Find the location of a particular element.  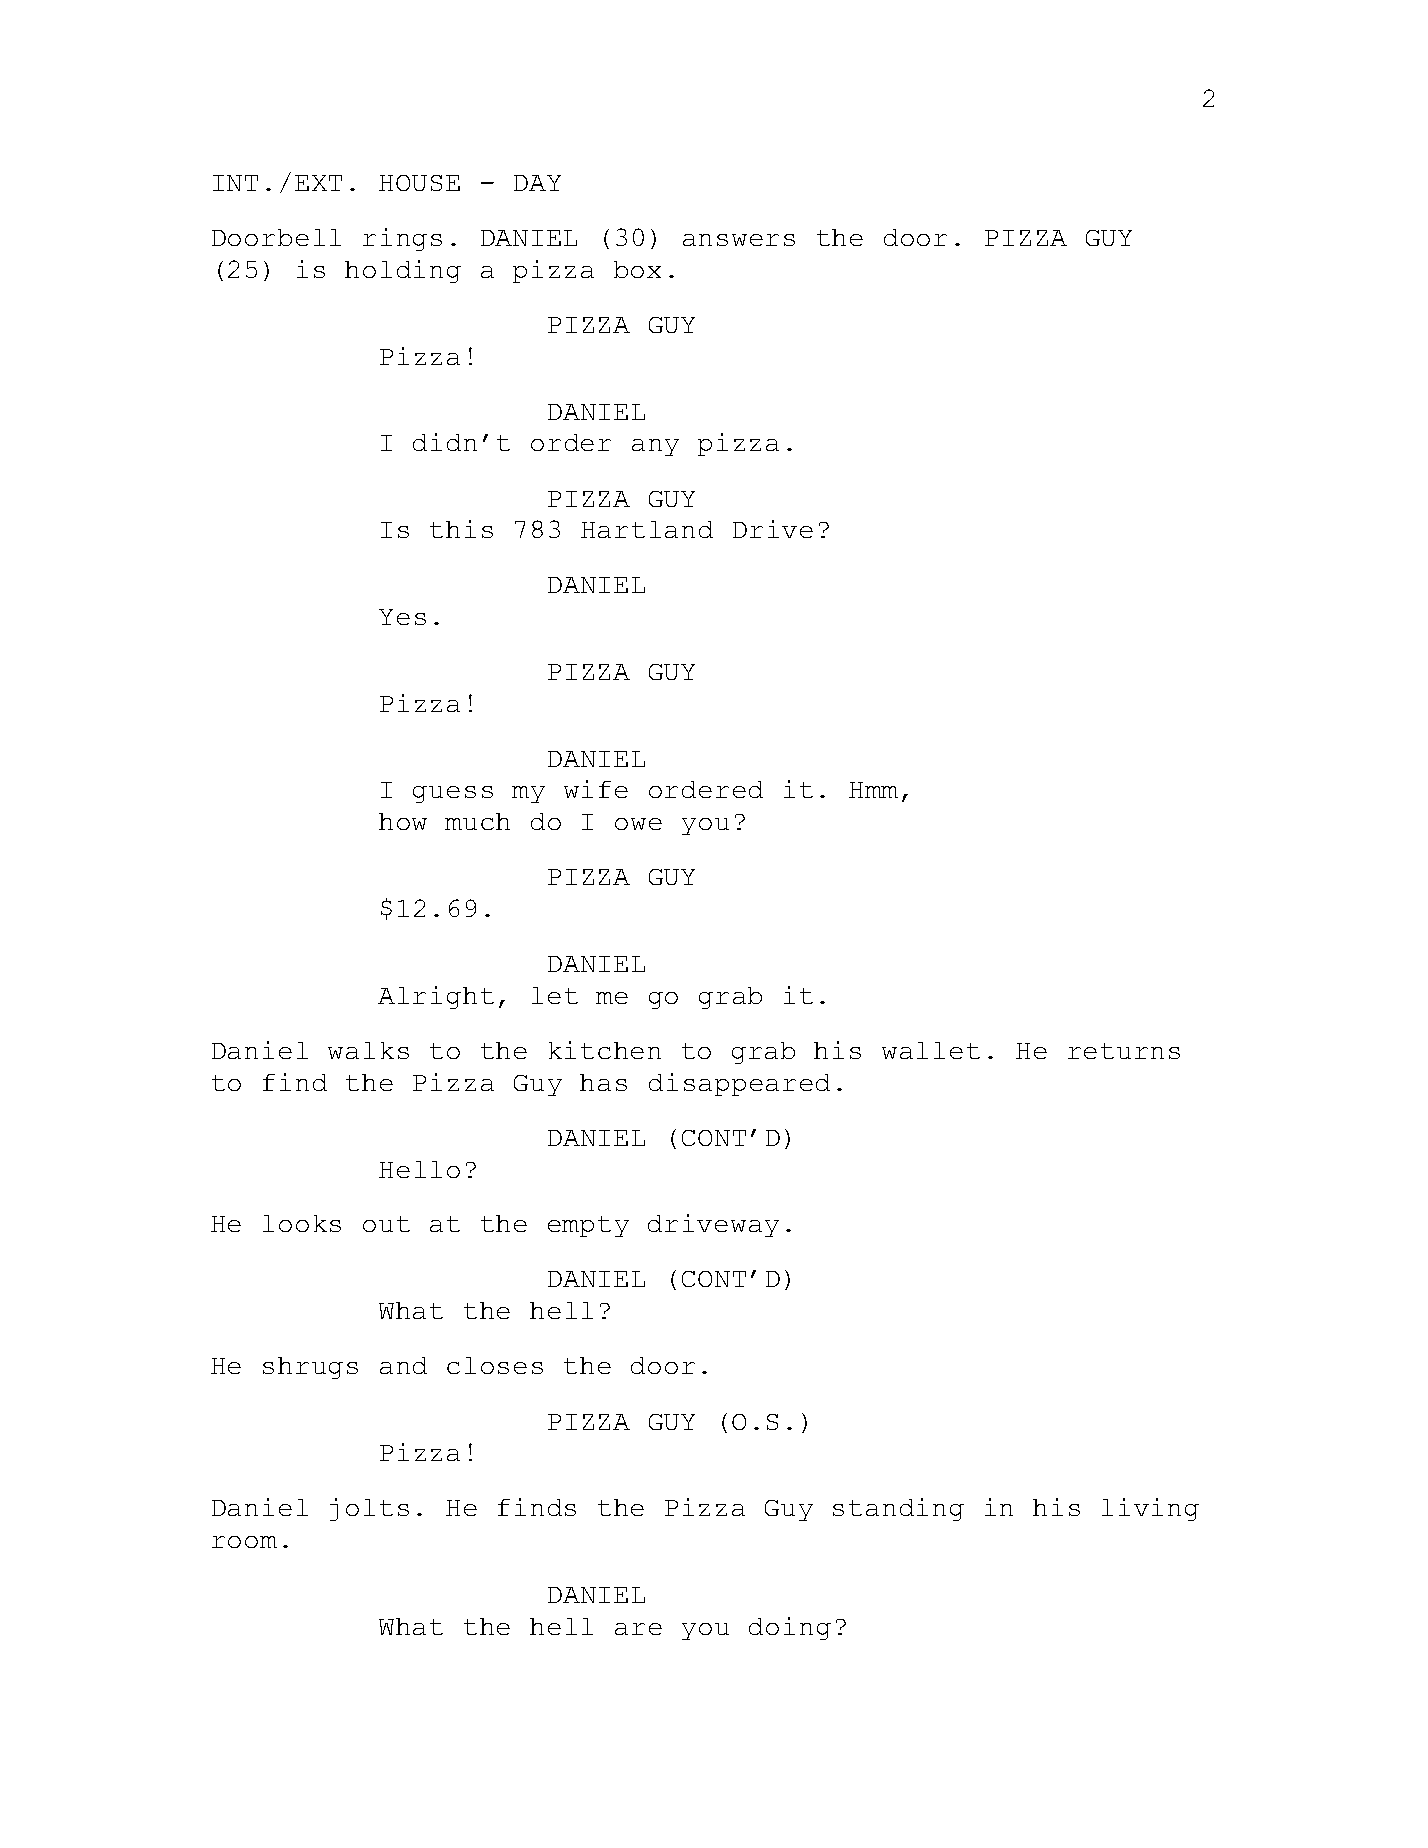

returns is located at coordinates (1124, 1051).
